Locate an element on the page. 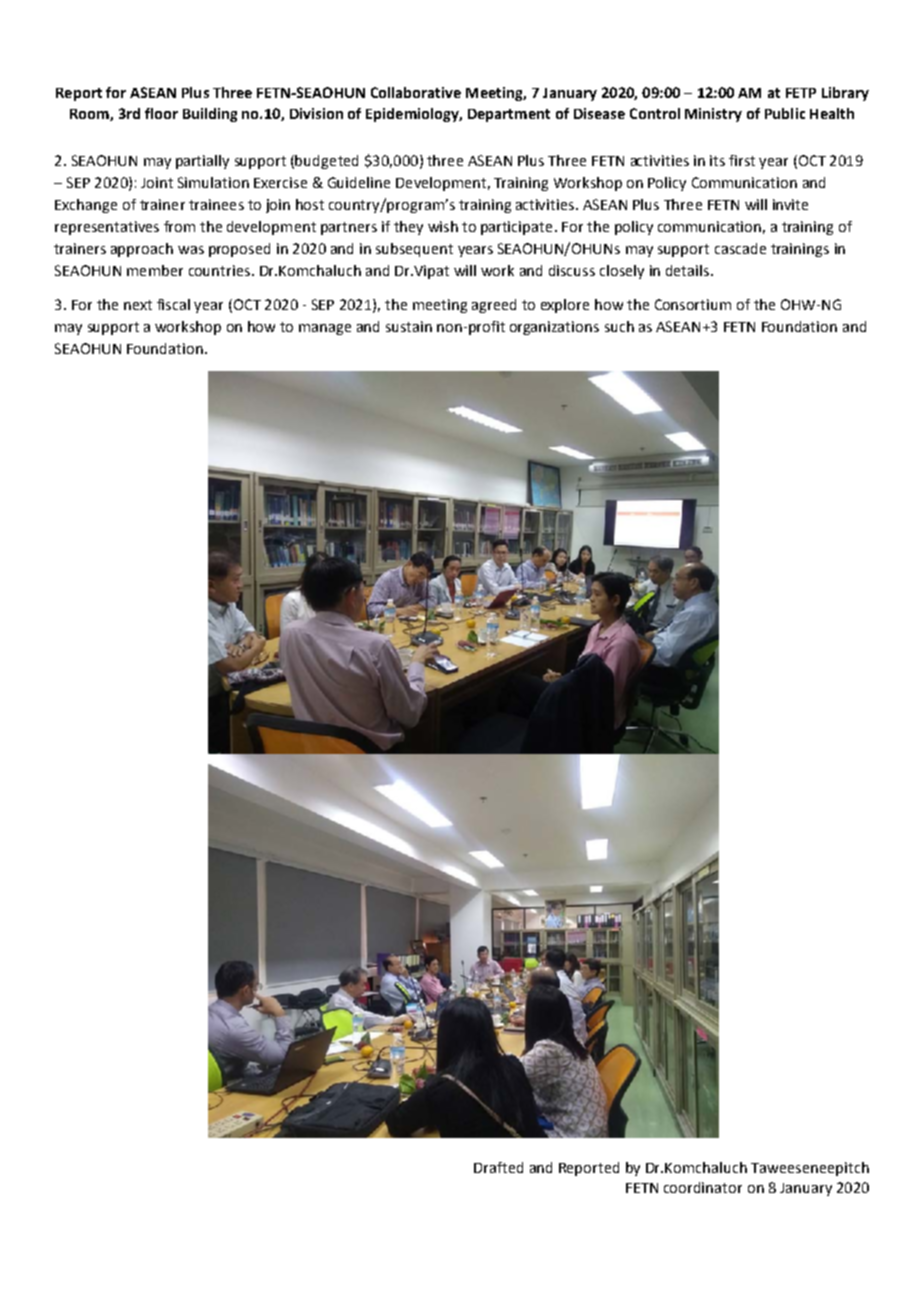  manage is located at coordinates (325, 329).
